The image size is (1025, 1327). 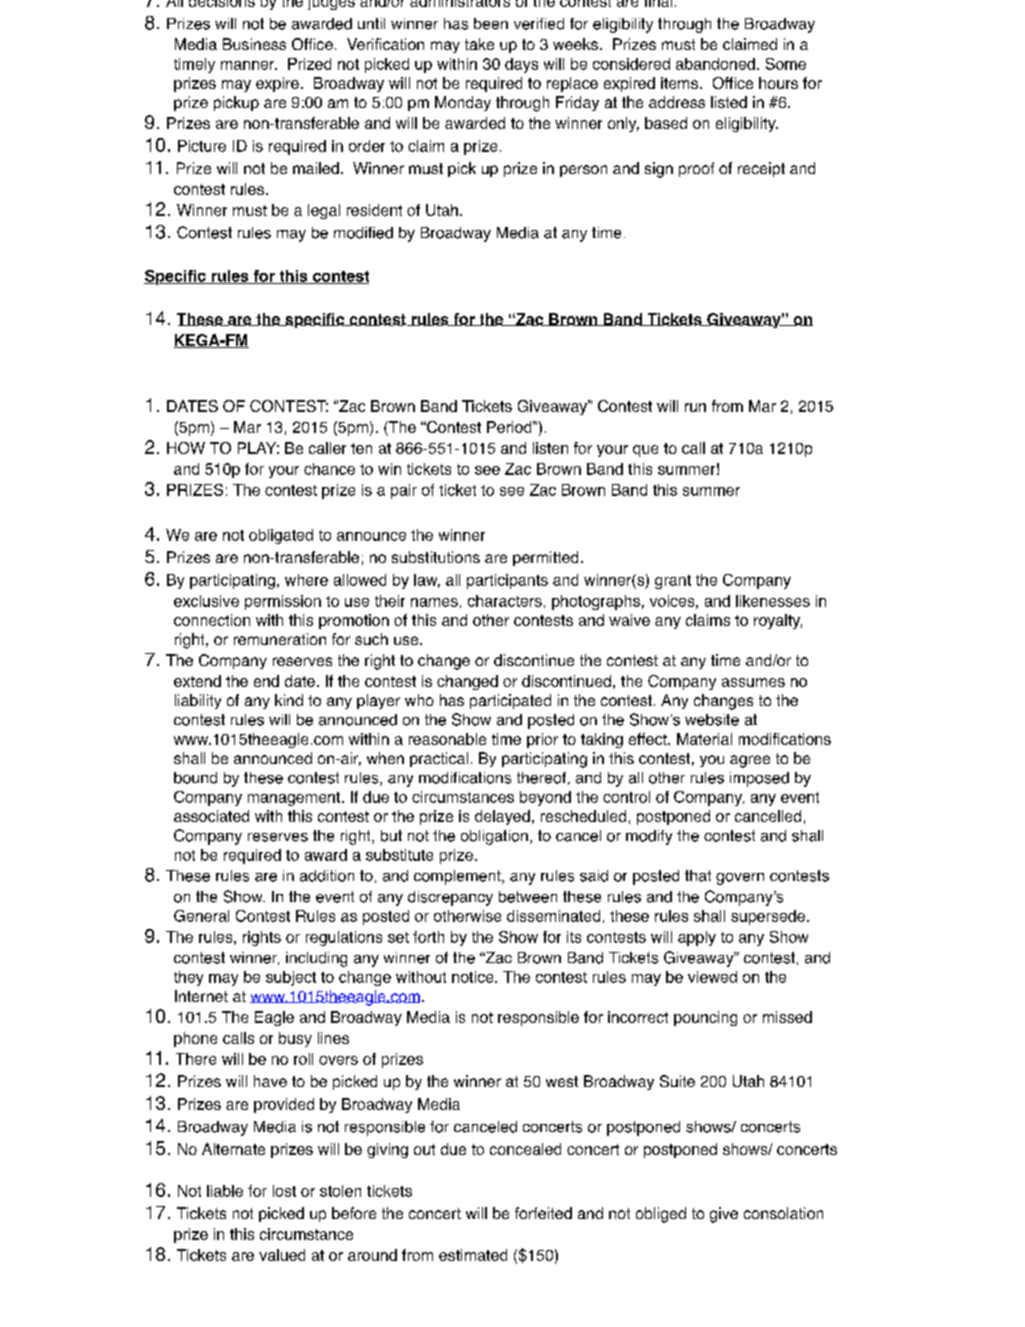 I want to click on characters, so click(x=505, y=601).
